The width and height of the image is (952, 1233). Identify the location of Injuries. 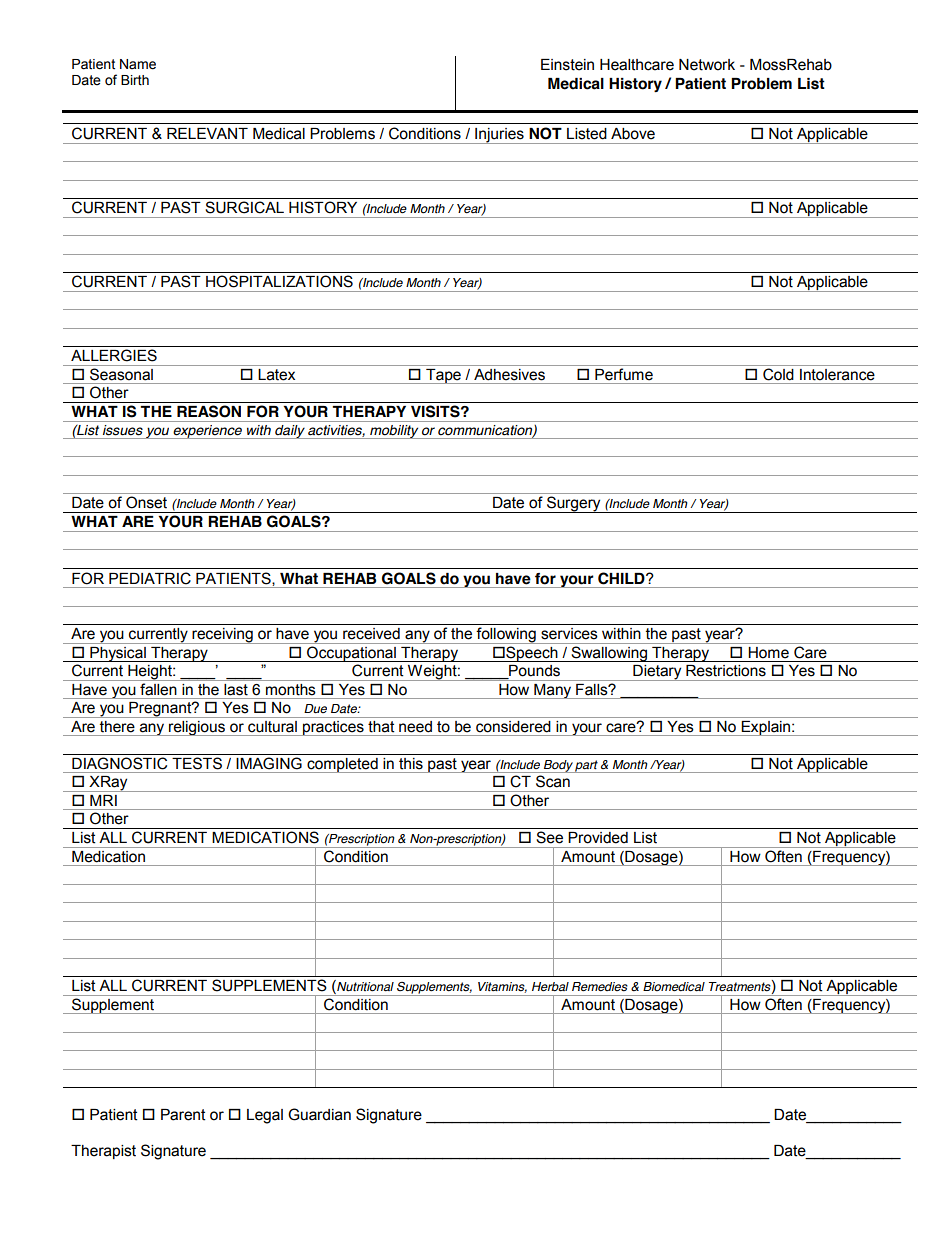
(499, 136).
